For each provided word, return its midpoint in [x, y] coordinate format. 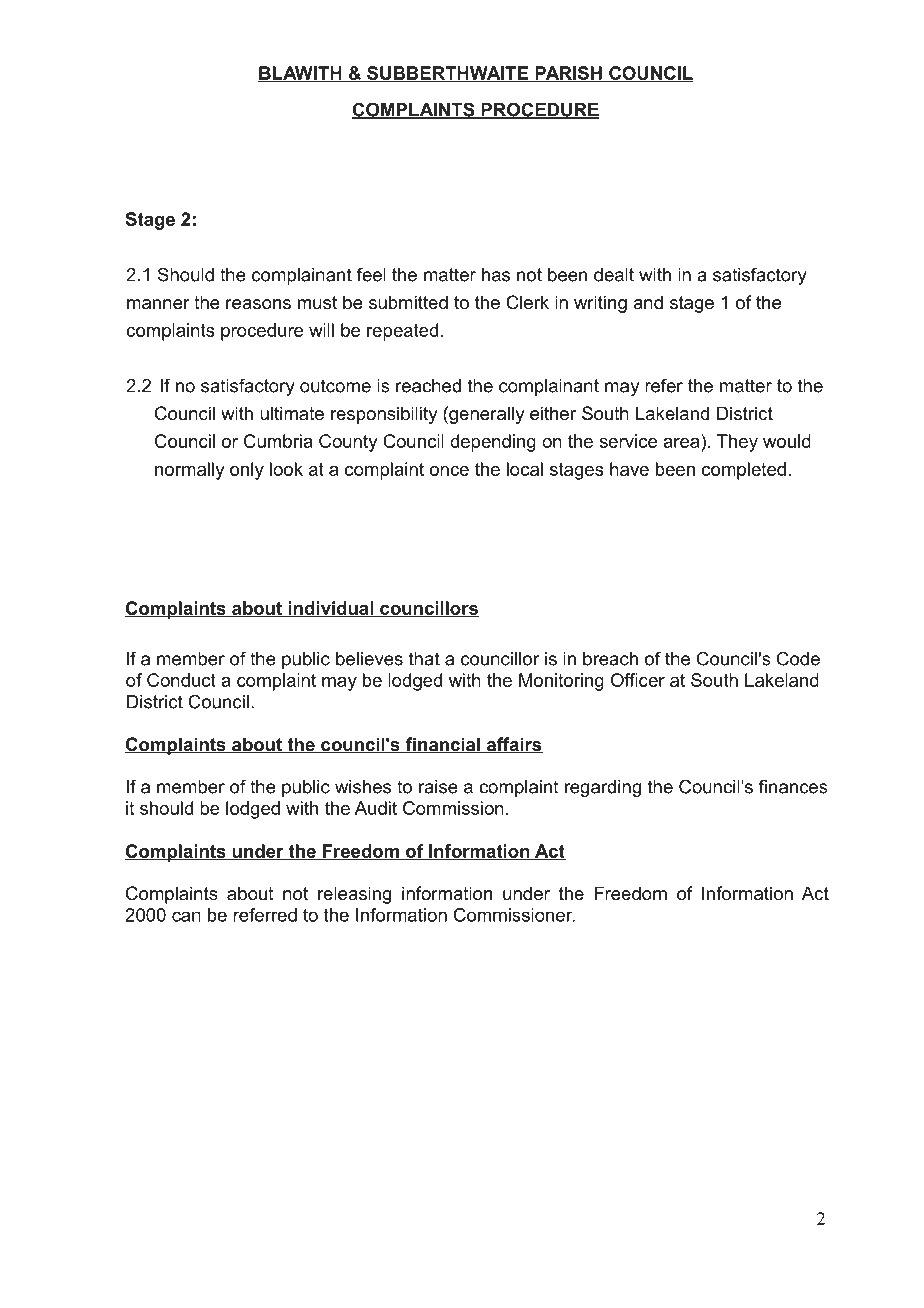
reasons [258, 304]
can [186, 916]
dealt [614, 275]
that [424, 659]
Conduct [181, 680]
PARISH [568, 74]
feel [371, 274]
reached [428, 386]
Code [798, 658]
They [737, 443]
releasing [354, 895]
